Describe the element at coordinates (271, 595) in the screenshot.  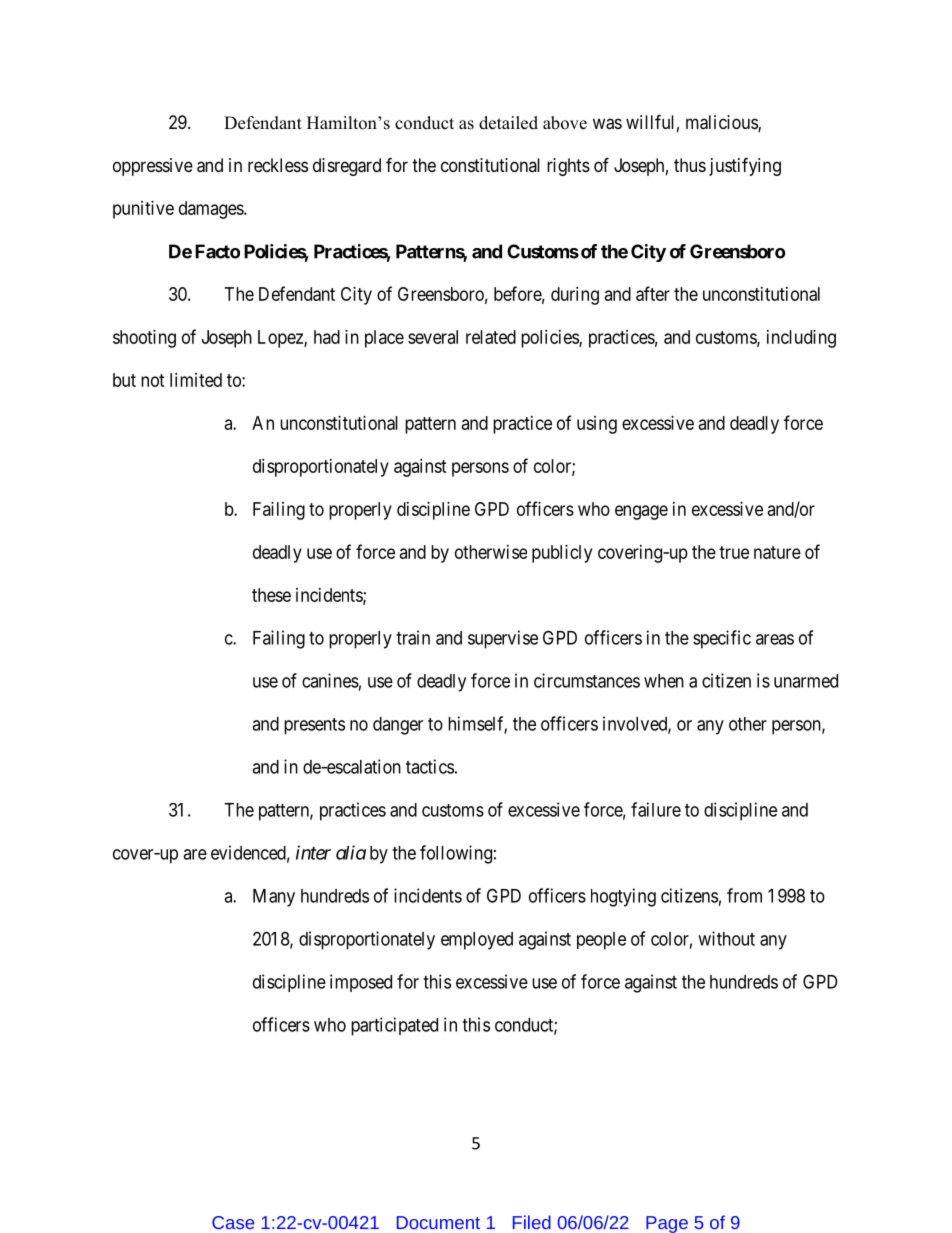
I see `these` at that location.
